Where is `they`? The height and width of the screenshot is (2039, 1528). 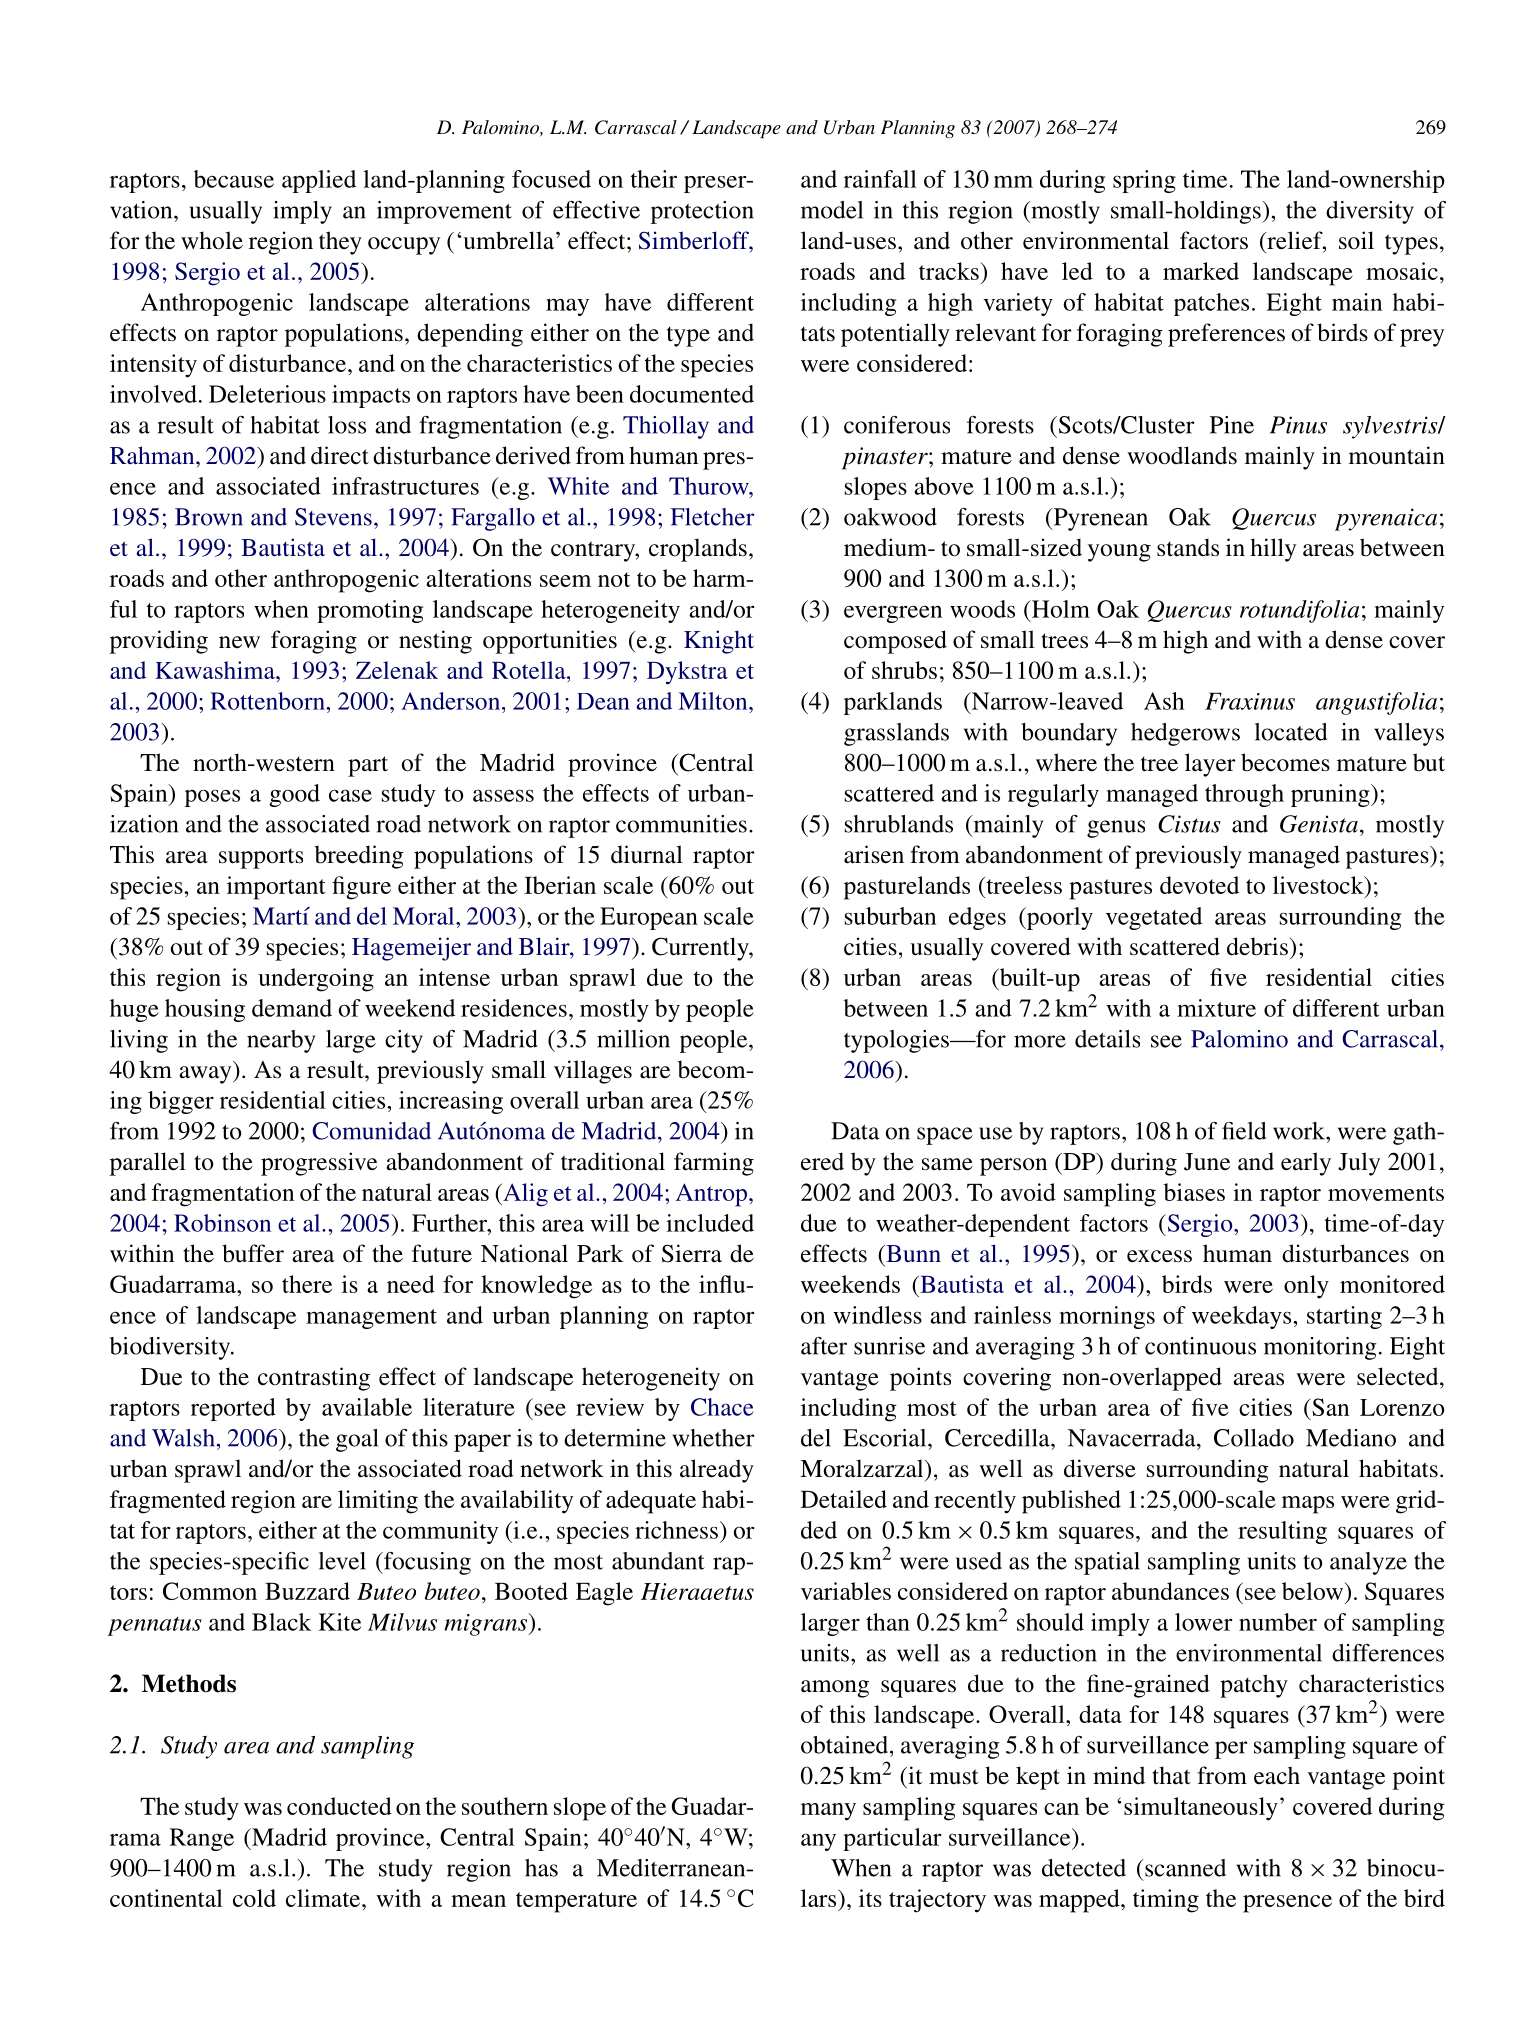
they is located at coordinates (340, 243).
